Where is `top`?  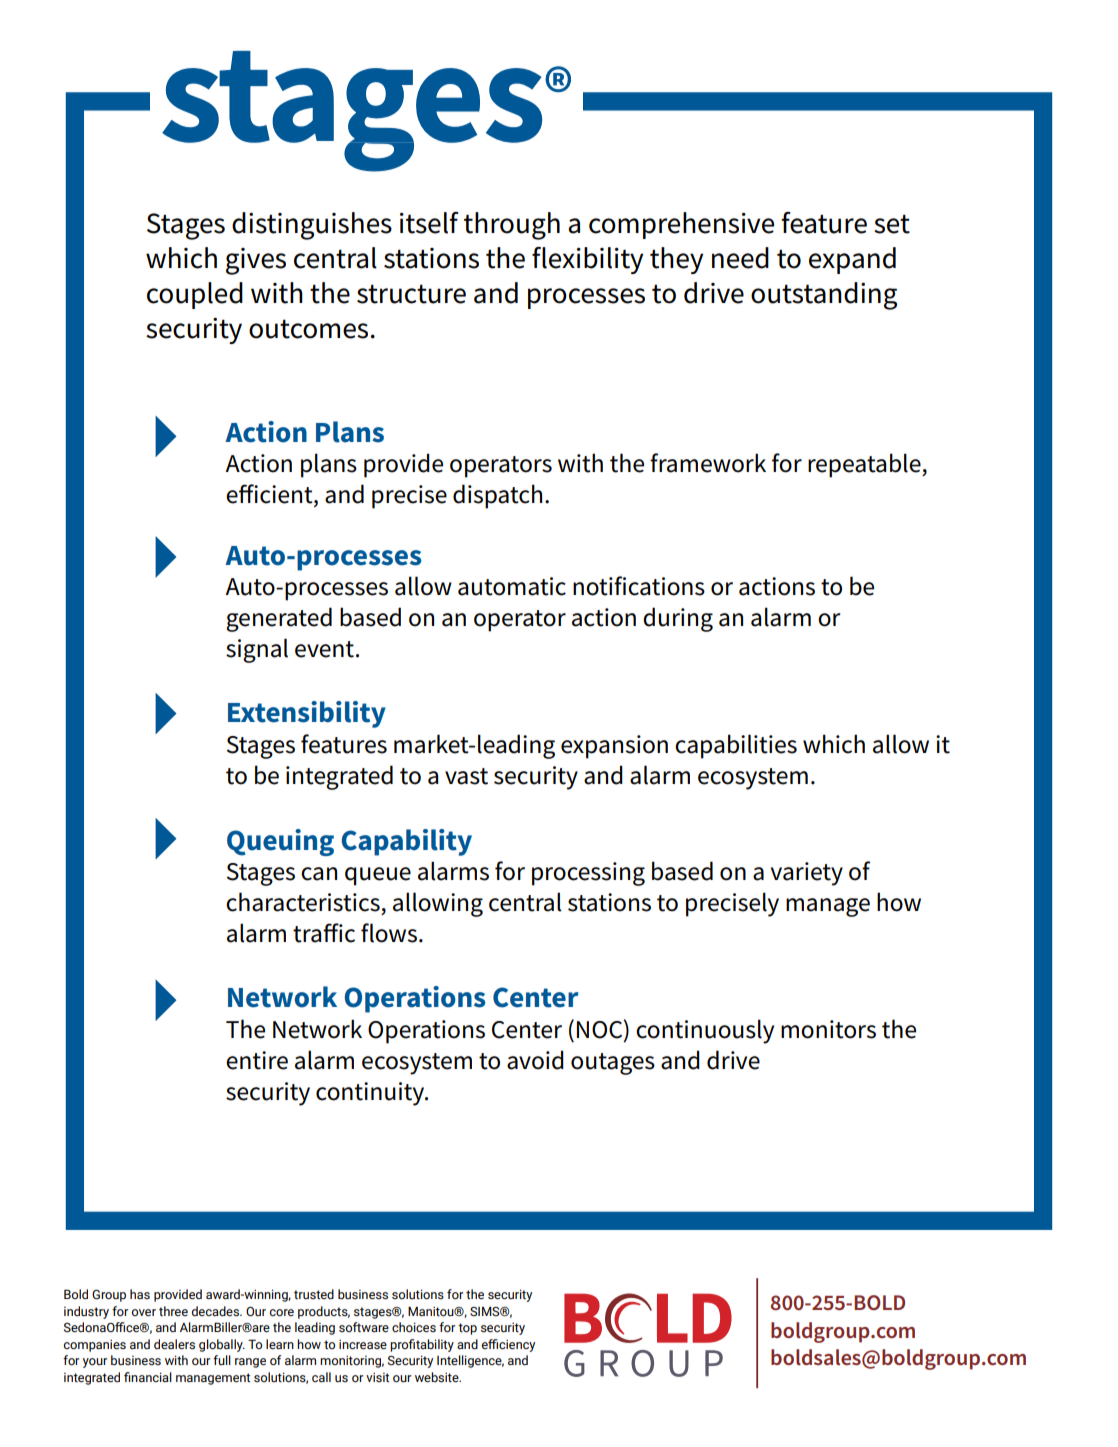
top is located at coordinates (467, 1329).
